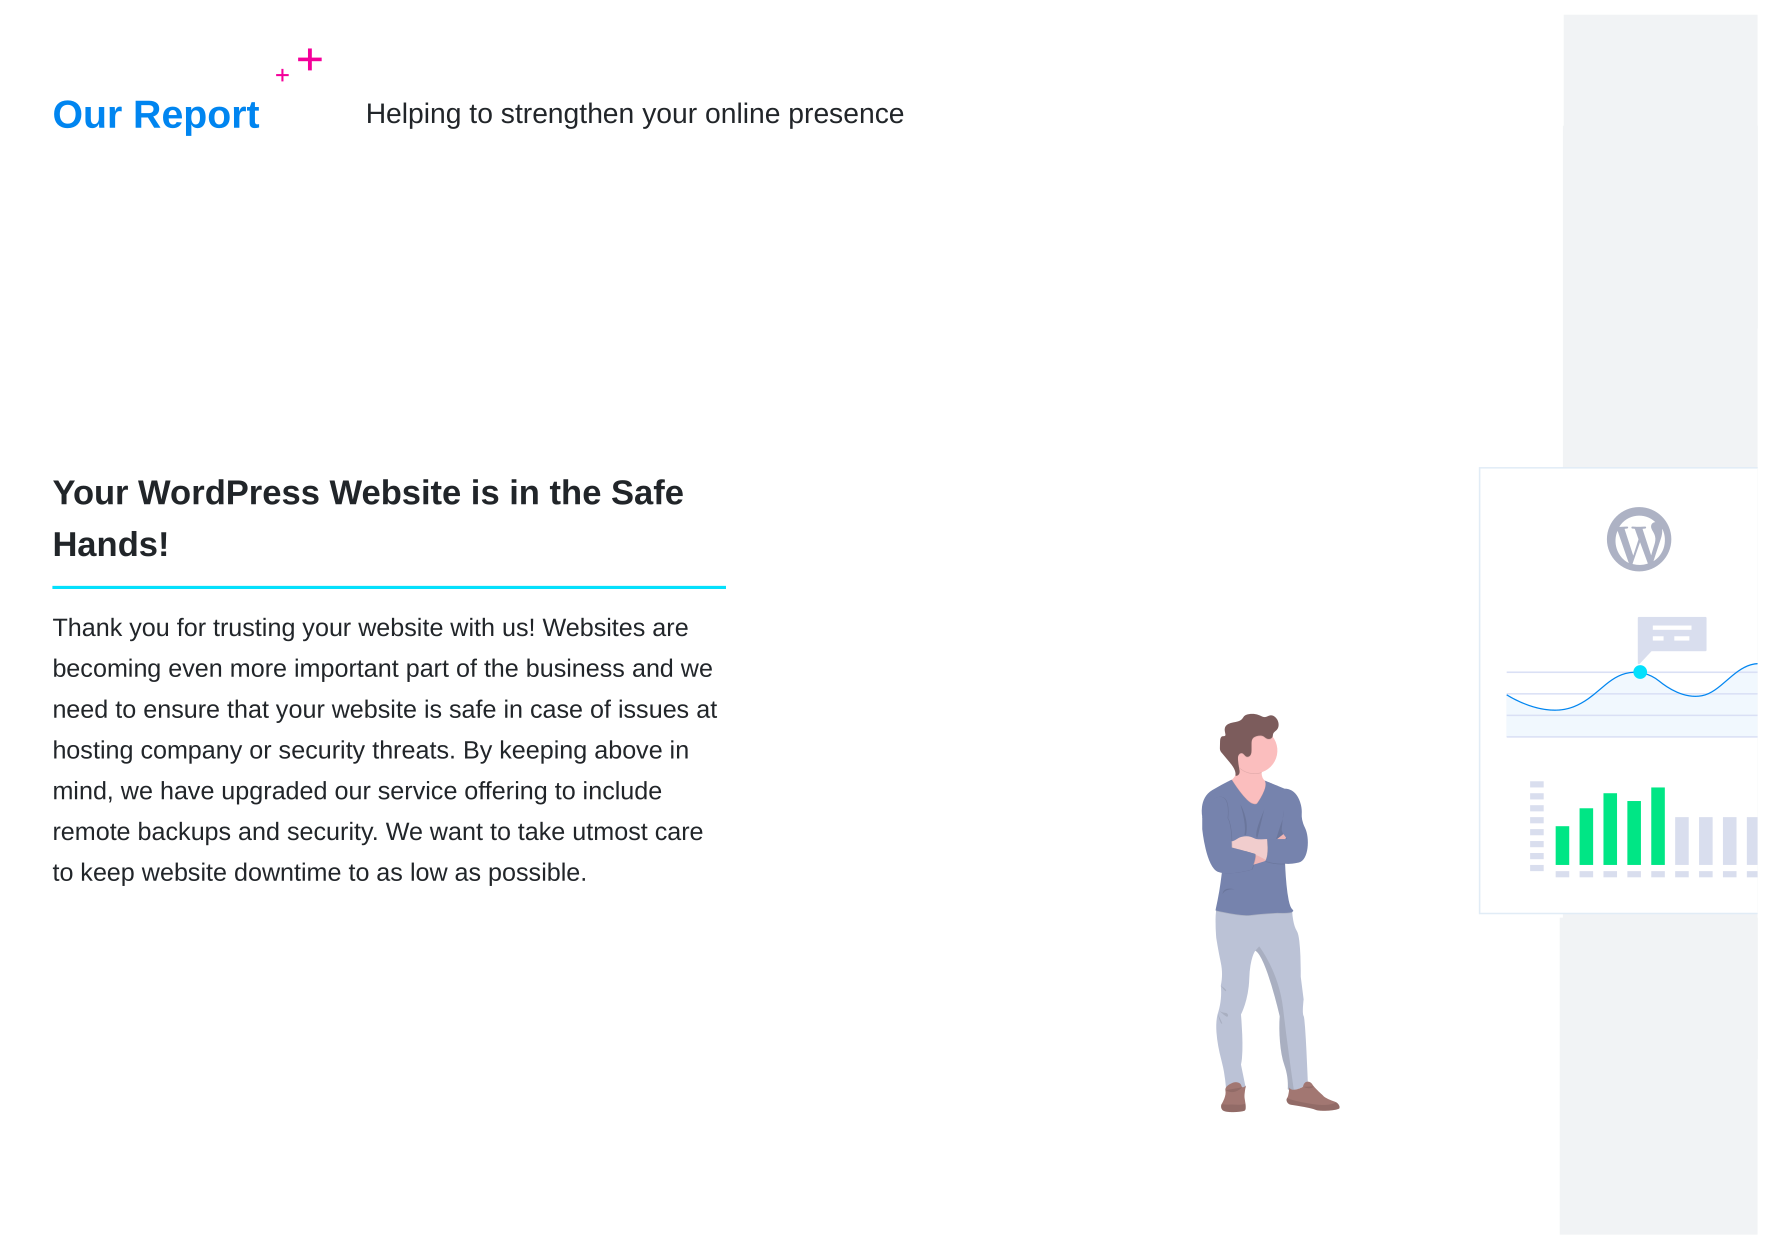 This screenshot has width=1770, height=1250. Describe the element at coordinates (414, 115) in the screenshot. I see `Helping` at that location.
